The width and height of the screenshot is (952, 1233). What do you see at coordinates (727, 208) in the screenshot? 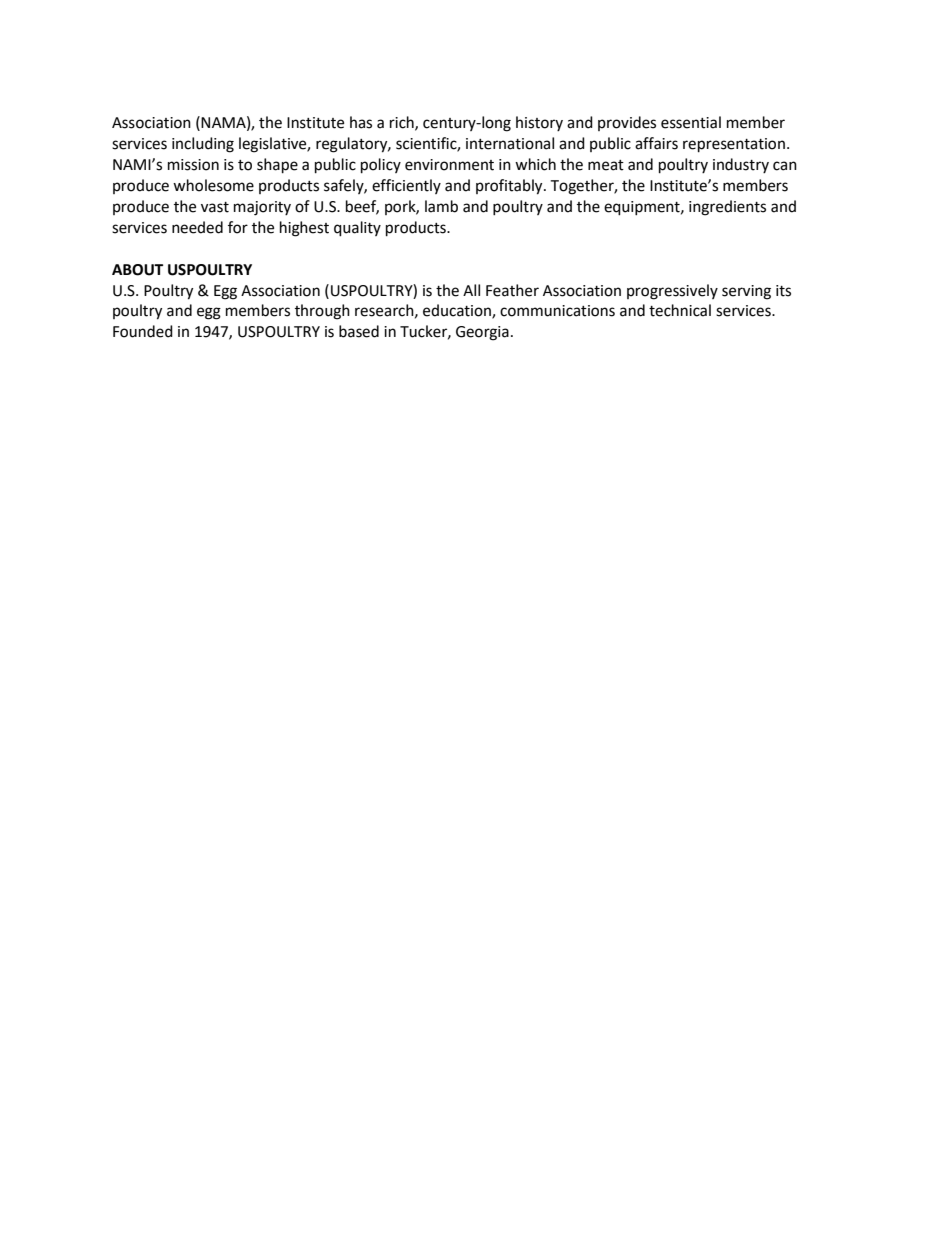
I see `ingredients` at bounding box center [727, 208].
